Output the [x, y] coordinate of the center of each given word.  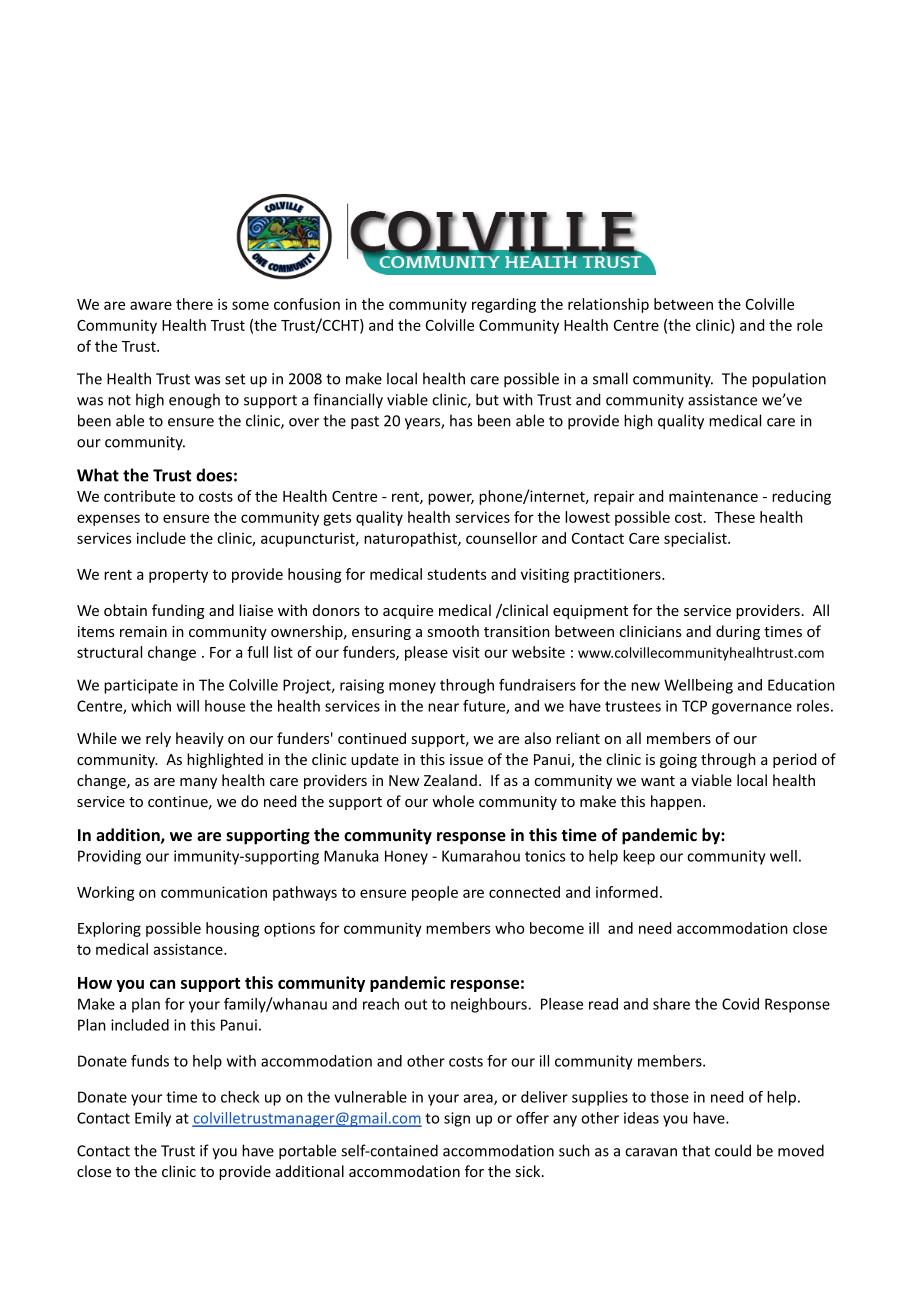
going [678, 761]
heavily [200, 739]
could [733, 1150]
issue [466, 759]
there [194, 304]
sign [457, 1119]
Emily [153, 1119]
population [789, 380]
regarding [504, 305]
